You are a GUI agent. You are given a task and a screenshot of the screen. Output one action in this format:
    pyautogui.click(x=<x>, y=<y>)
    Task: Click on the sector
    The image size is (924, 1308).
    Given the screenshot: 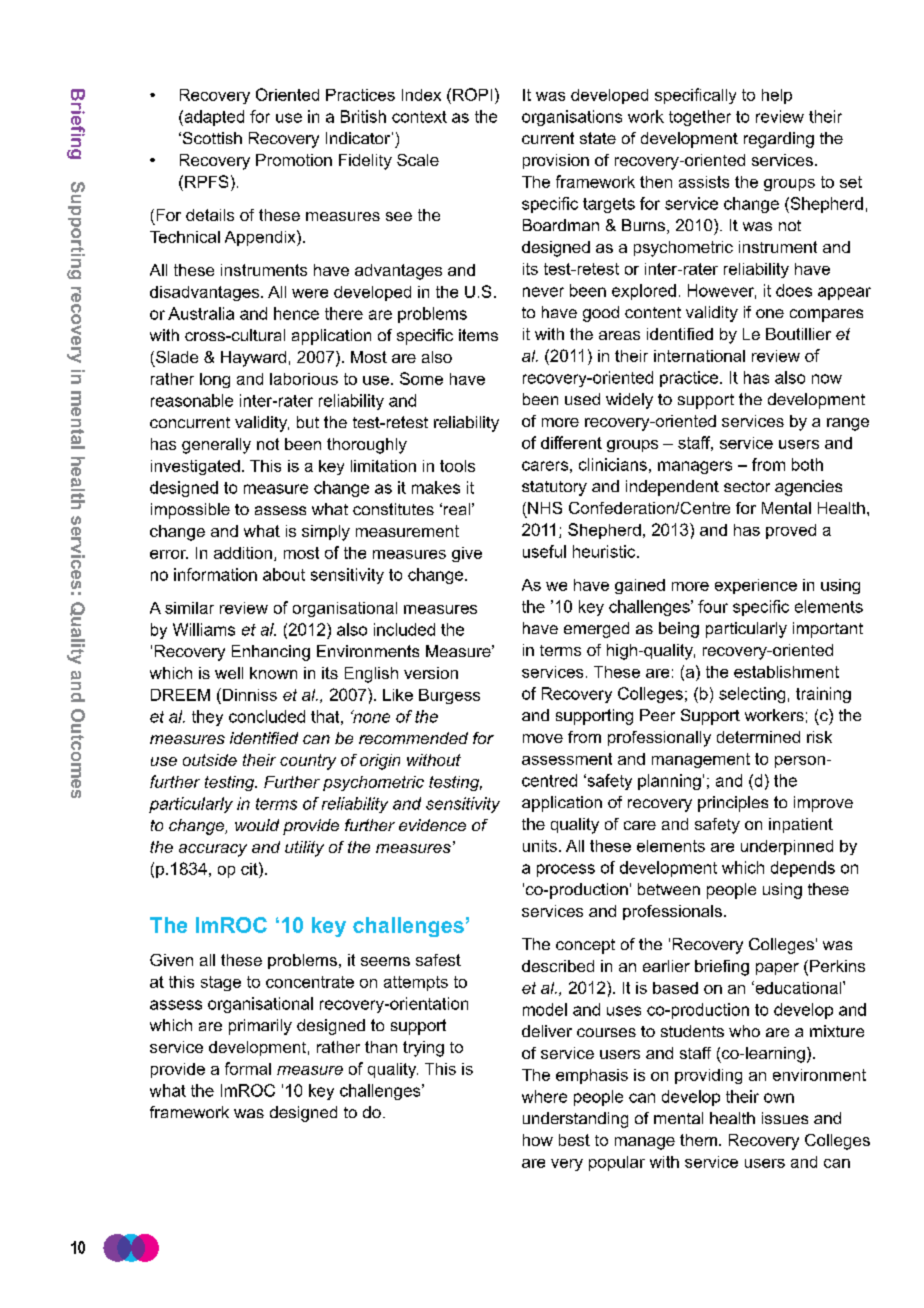 What is the action you would take?
    pyautogui.click(x=747, y=486)
